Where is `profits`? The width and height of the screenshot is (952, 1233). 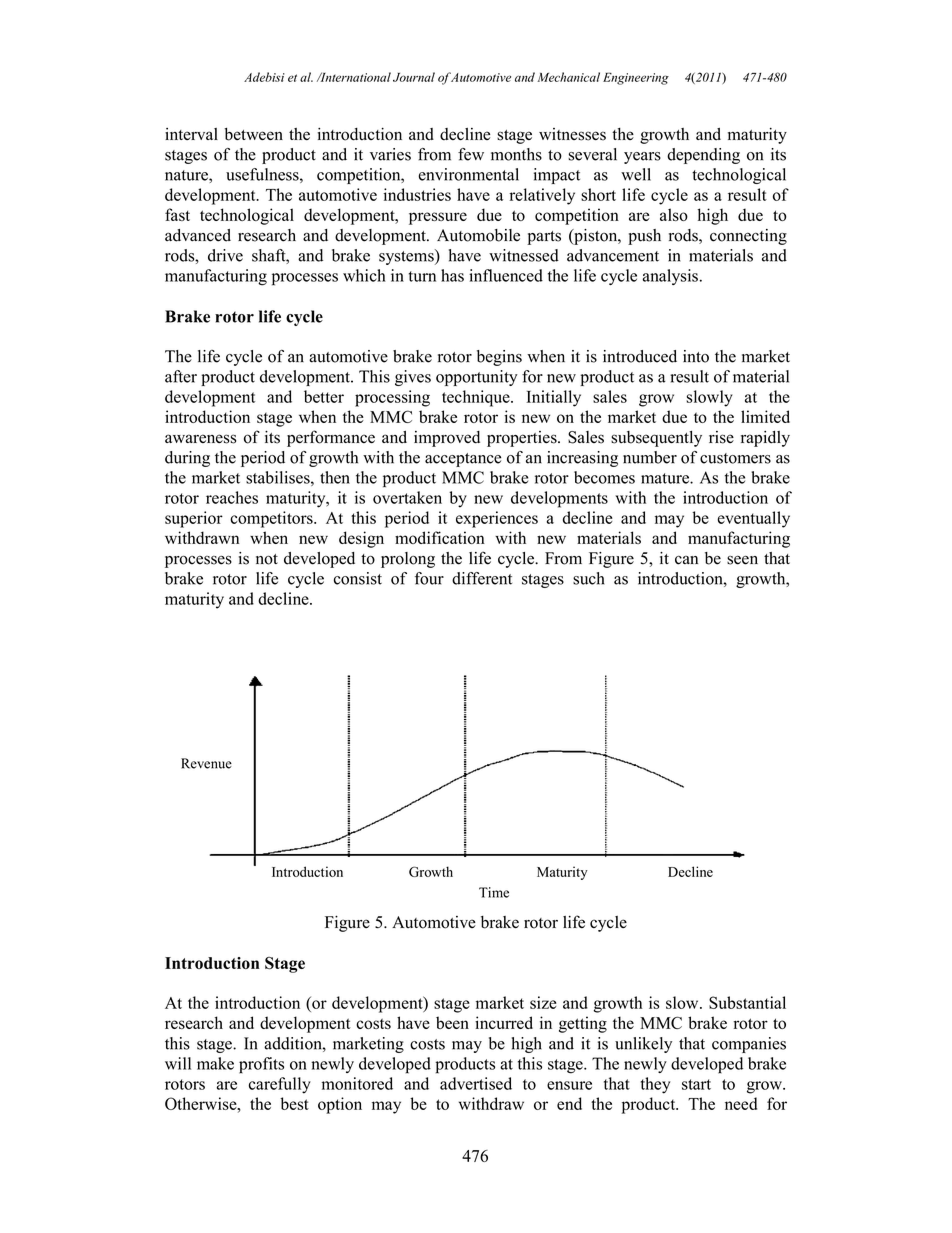 profits is located at coordinates (261, 1065).
